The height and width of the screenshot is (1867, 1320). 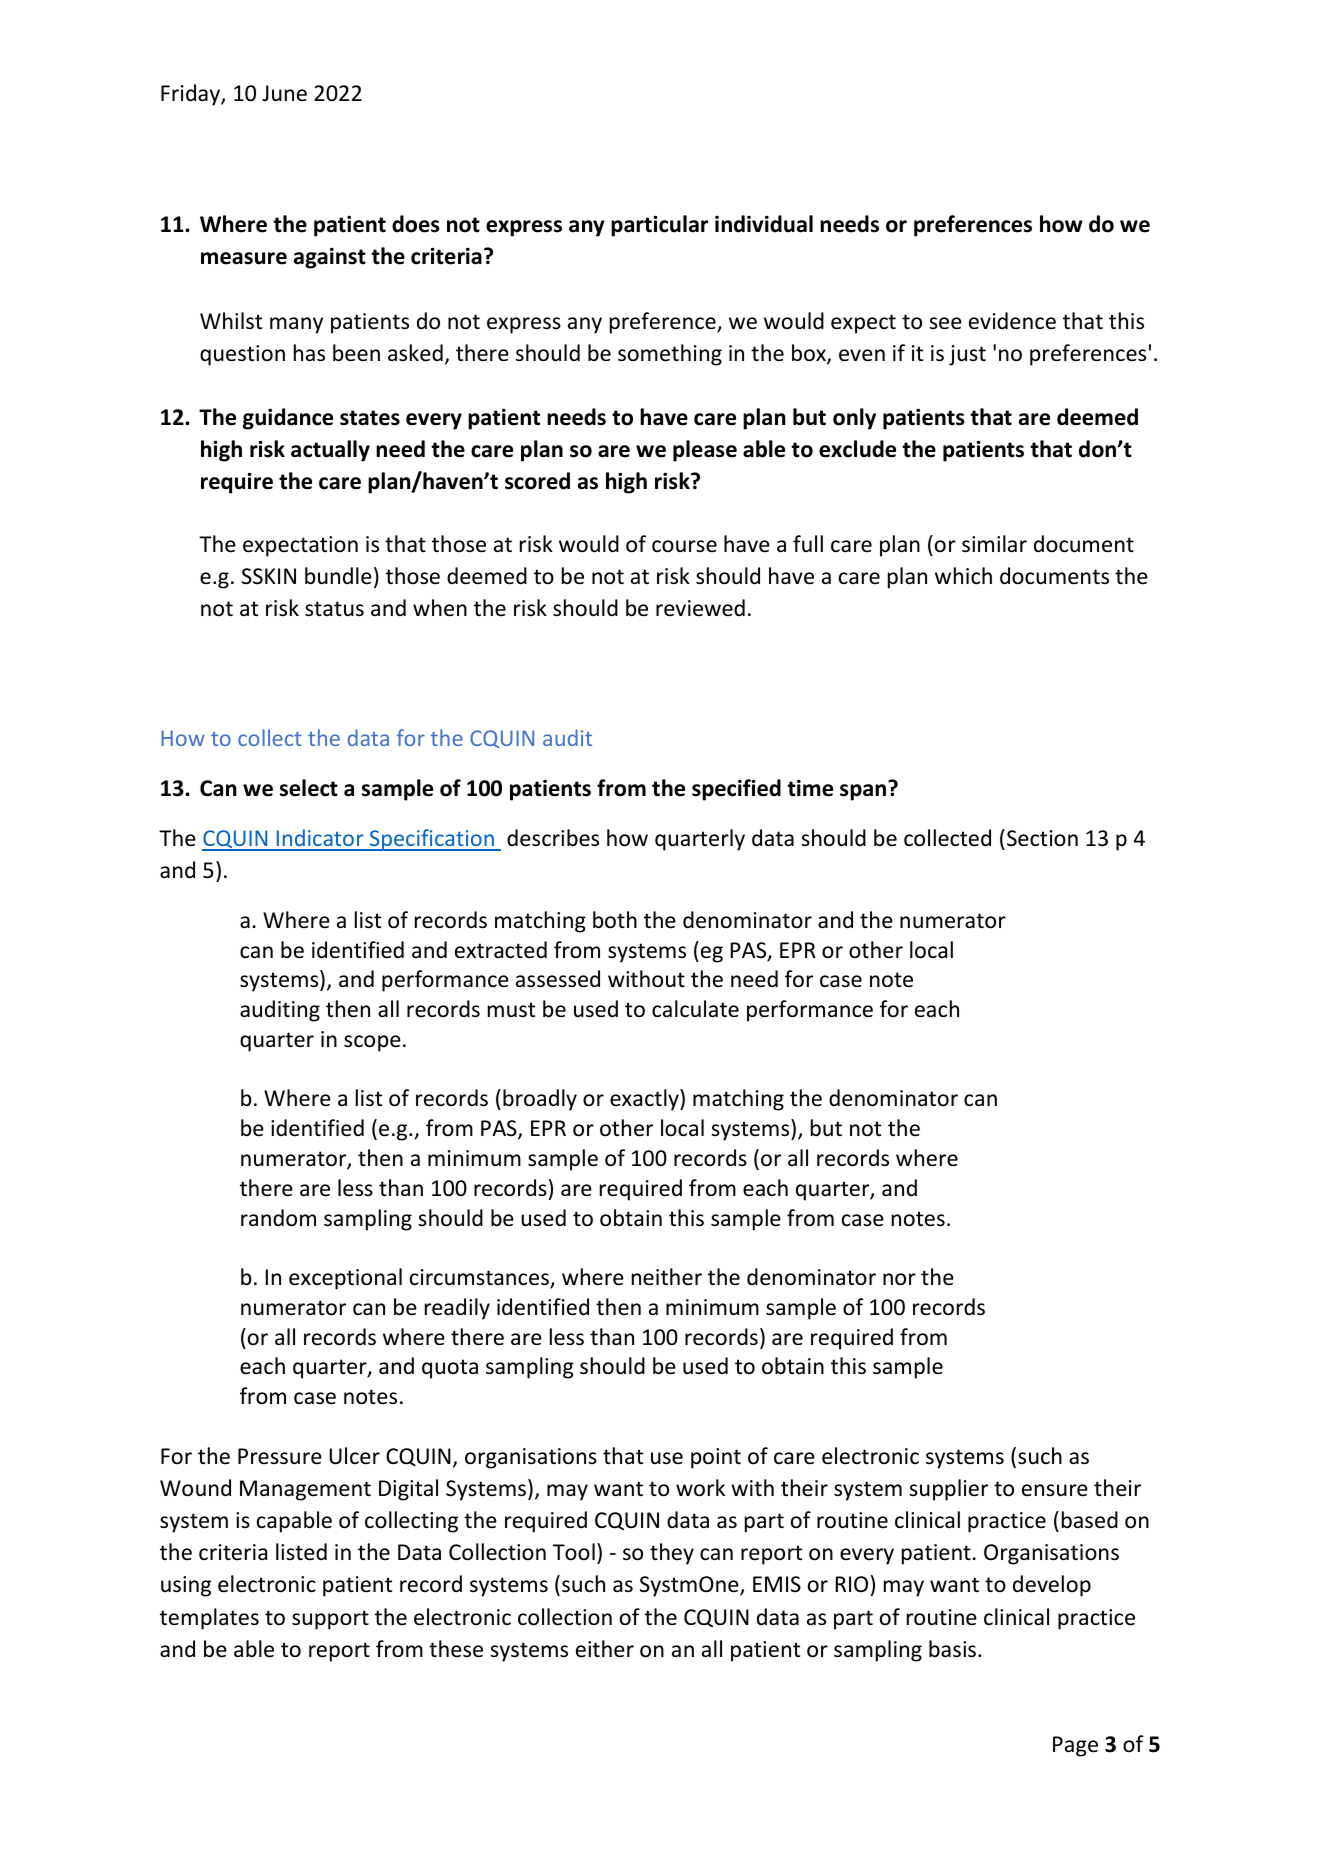 What do you see at coordinates (1042, 838) in the screenshot?
I see `Section` at bounding box center [1042, 838].
